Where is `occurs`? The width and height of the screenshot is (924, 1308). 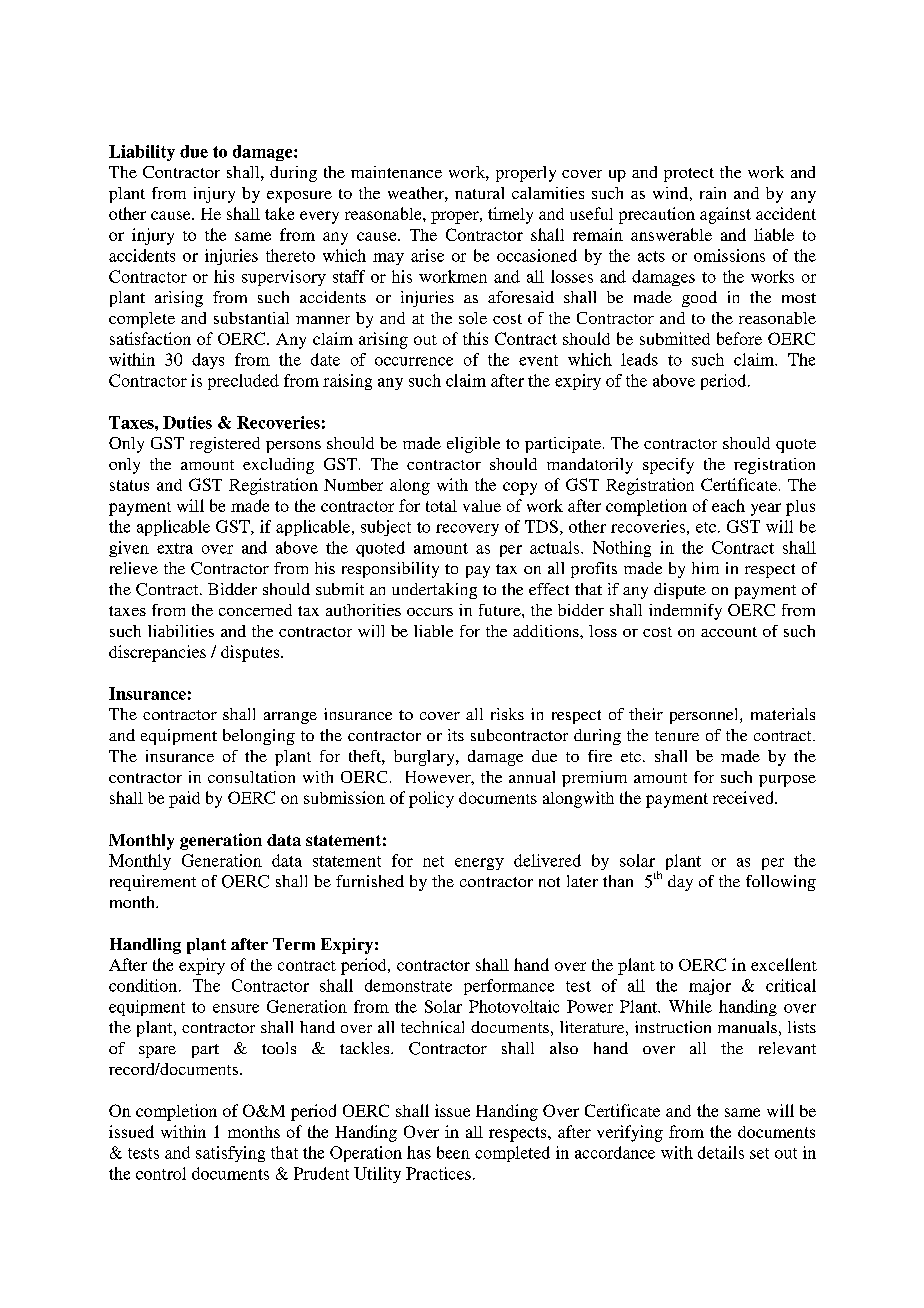
occurs is located at coordinates (430, 612).
